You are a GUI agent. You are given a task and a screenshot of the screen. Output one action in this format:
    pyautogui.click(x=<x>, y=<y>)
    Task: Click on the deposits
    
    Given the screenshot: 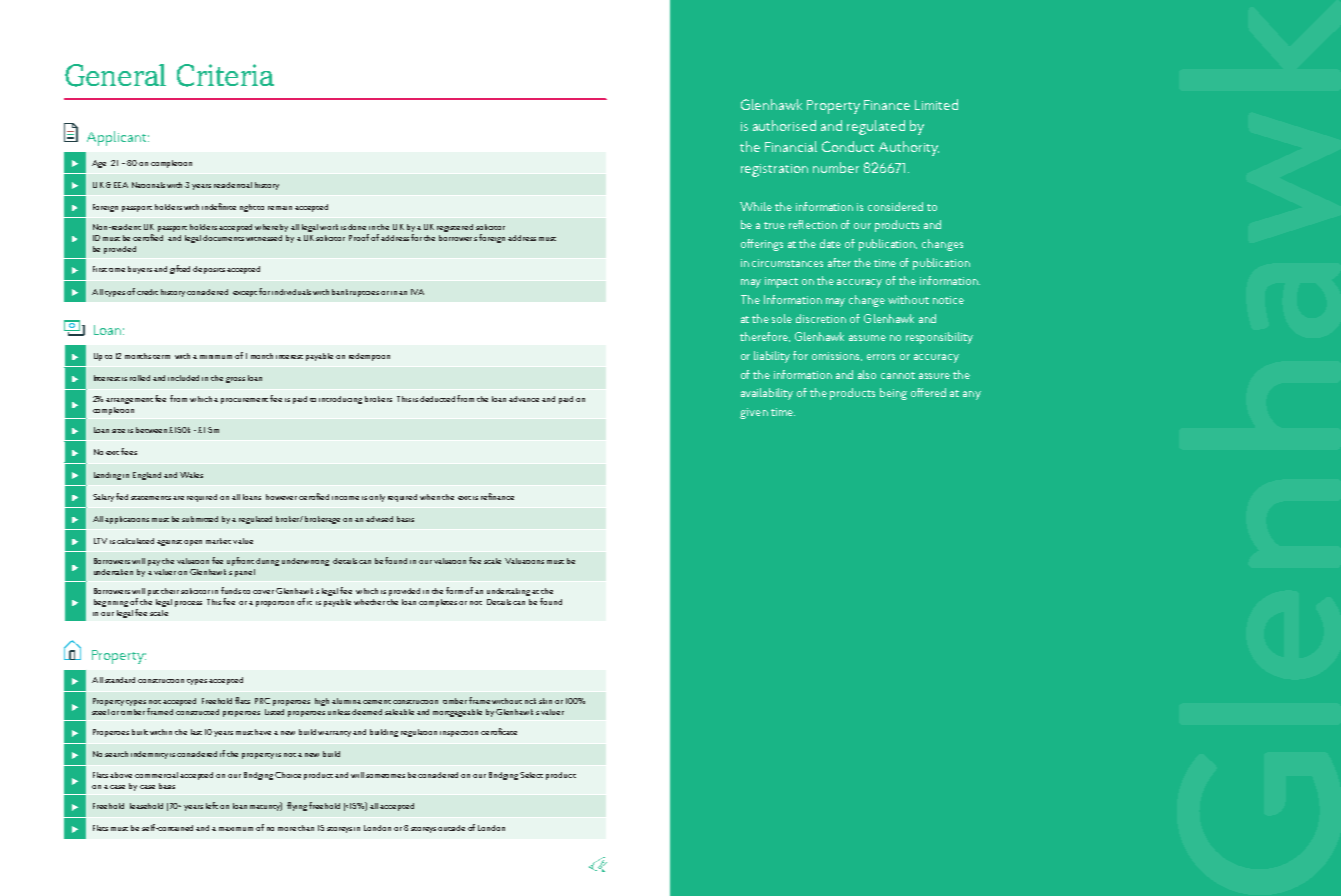 What is the action you would take?
    pyautogui.click(x=209, y=270)
